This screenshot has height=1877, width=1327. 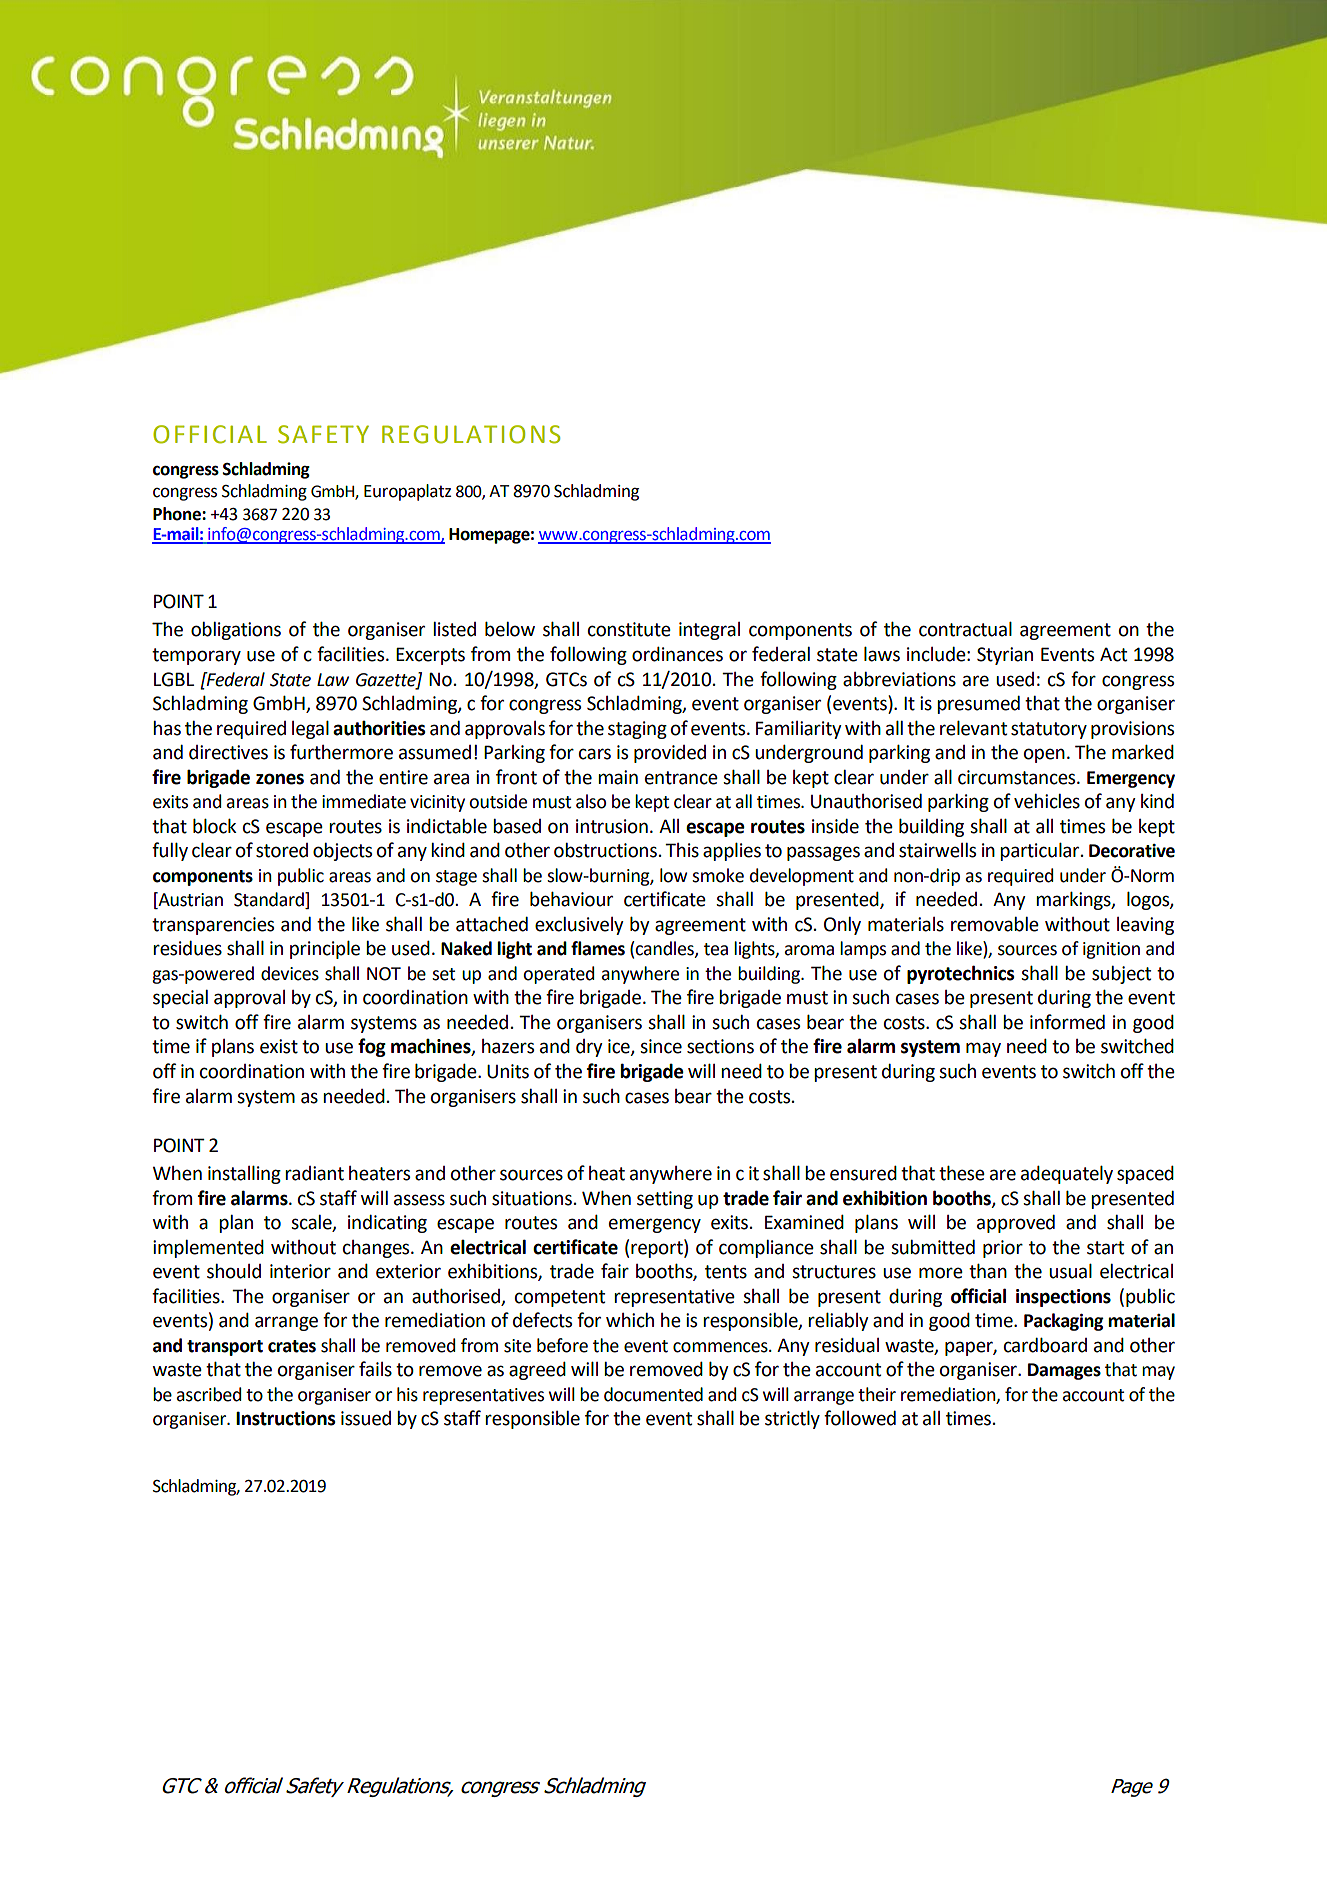 What do you see at coordinates (598, 948) in the screenshot?
I see `flames` at bounding box center [598, 948].
